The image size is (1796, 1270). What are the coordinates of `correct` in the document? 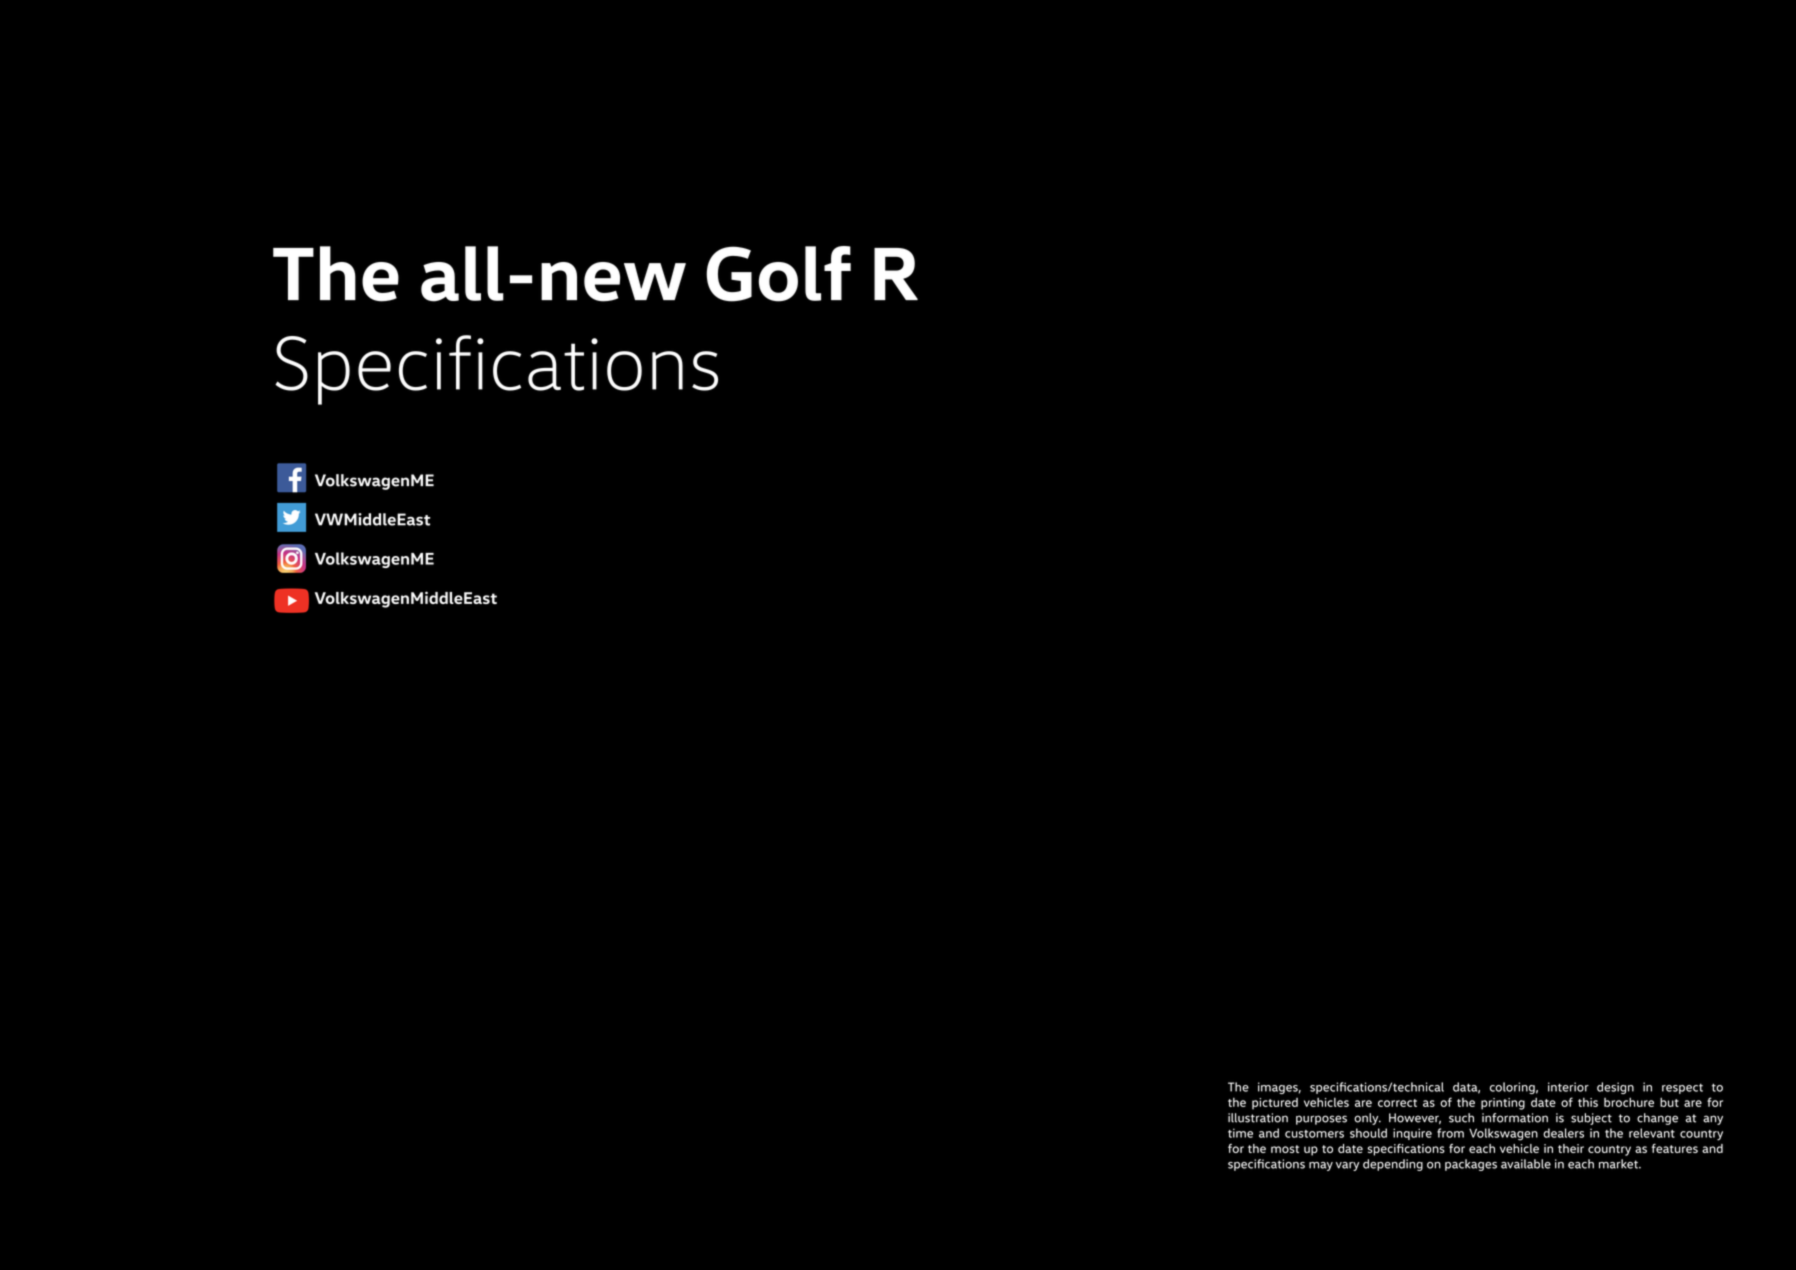 It's located at (1397, 1103).
